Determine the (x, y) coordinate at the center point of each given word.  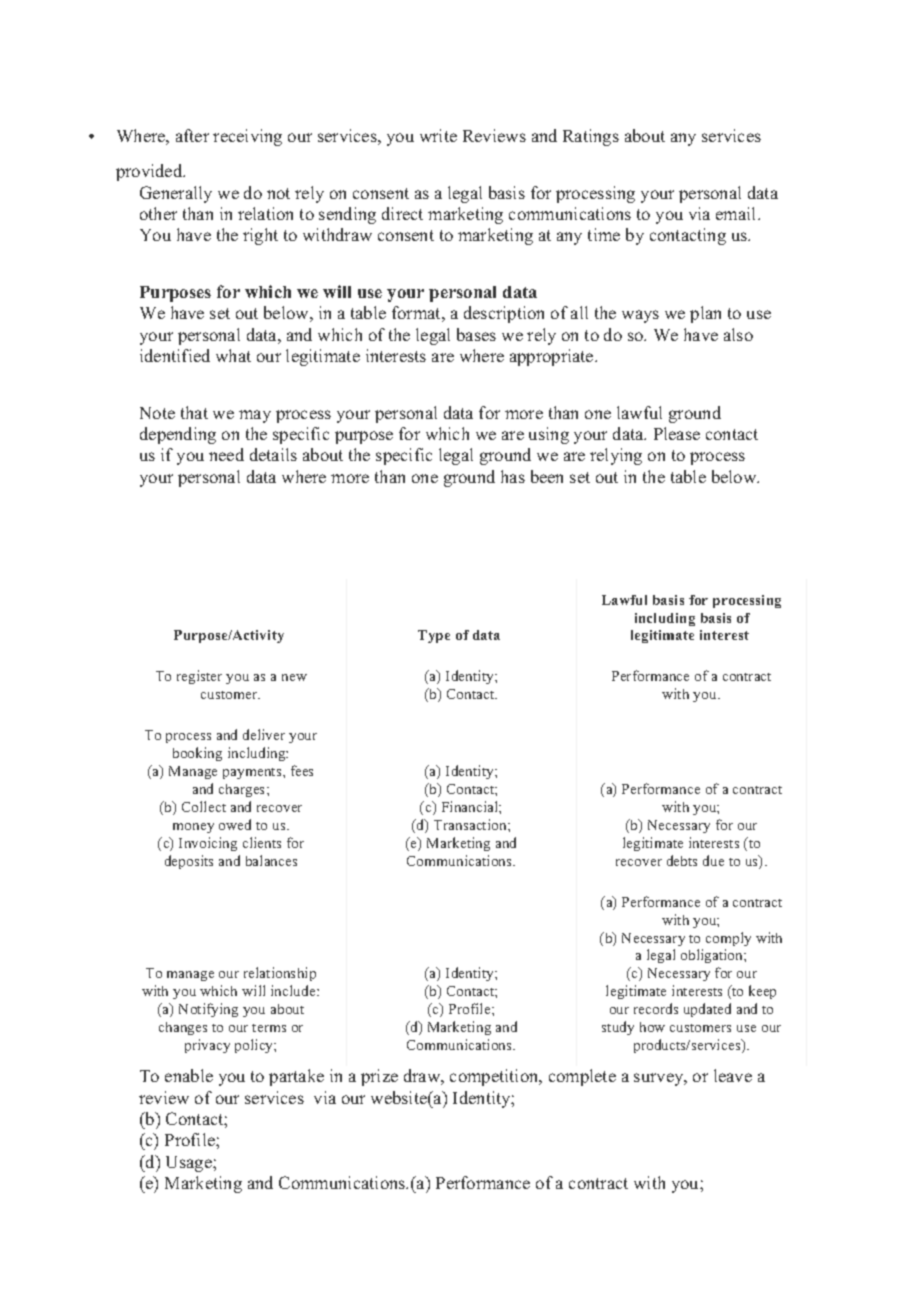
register (199, 677)
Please (677, 433)
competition (495, 1077)
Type (434, 636)
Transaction (471, 824)
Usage (190, 1164)
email (737, 213)
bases (476, 334)
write (438, 135)
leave (733, 1075)
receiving (247, 137)
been (547, 476)
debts (682, 860)
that (194, 412)
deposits (189, 862)
